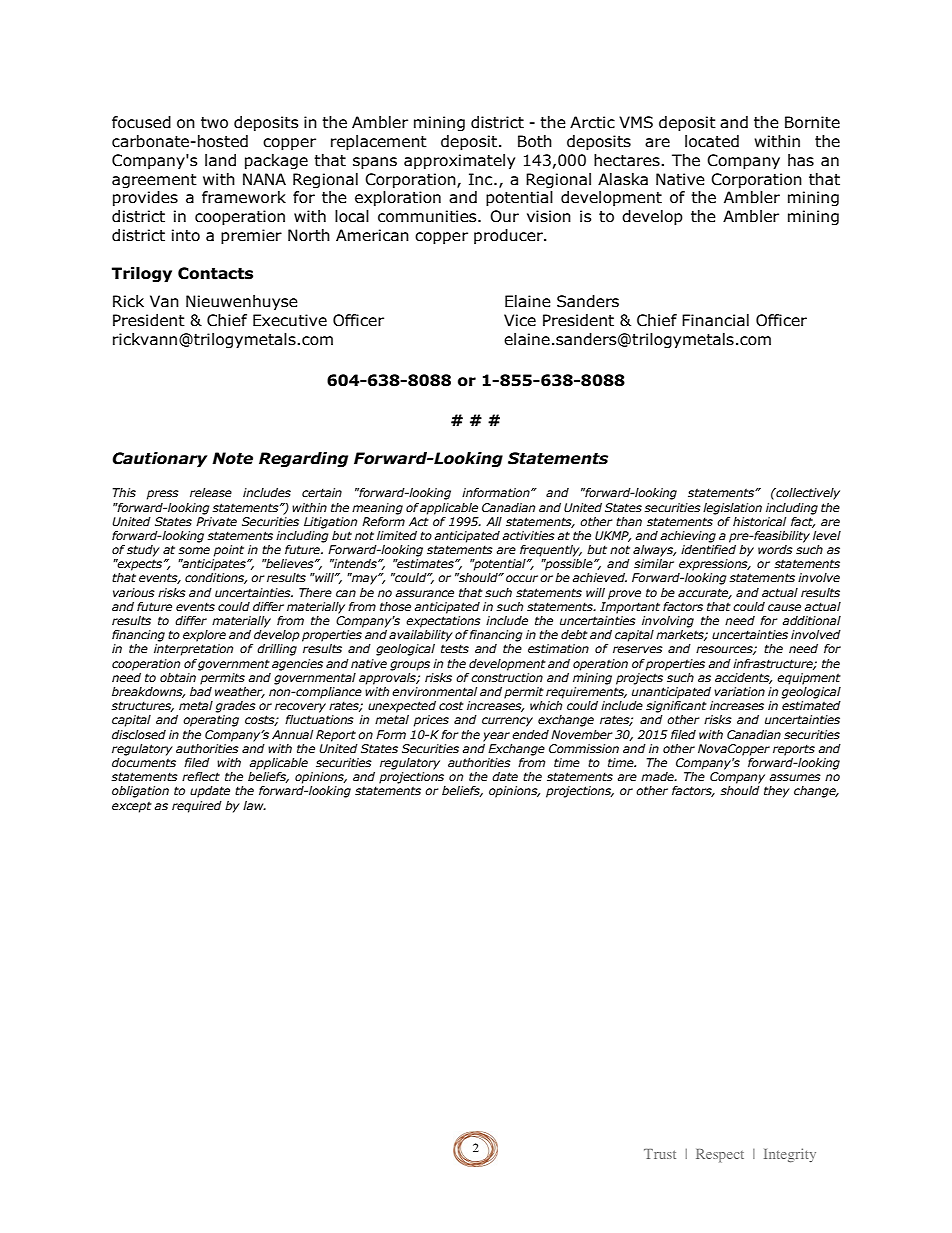 The height and width of the screenshot is (1233, 952). I want to click on tests, so click(455, 648).
